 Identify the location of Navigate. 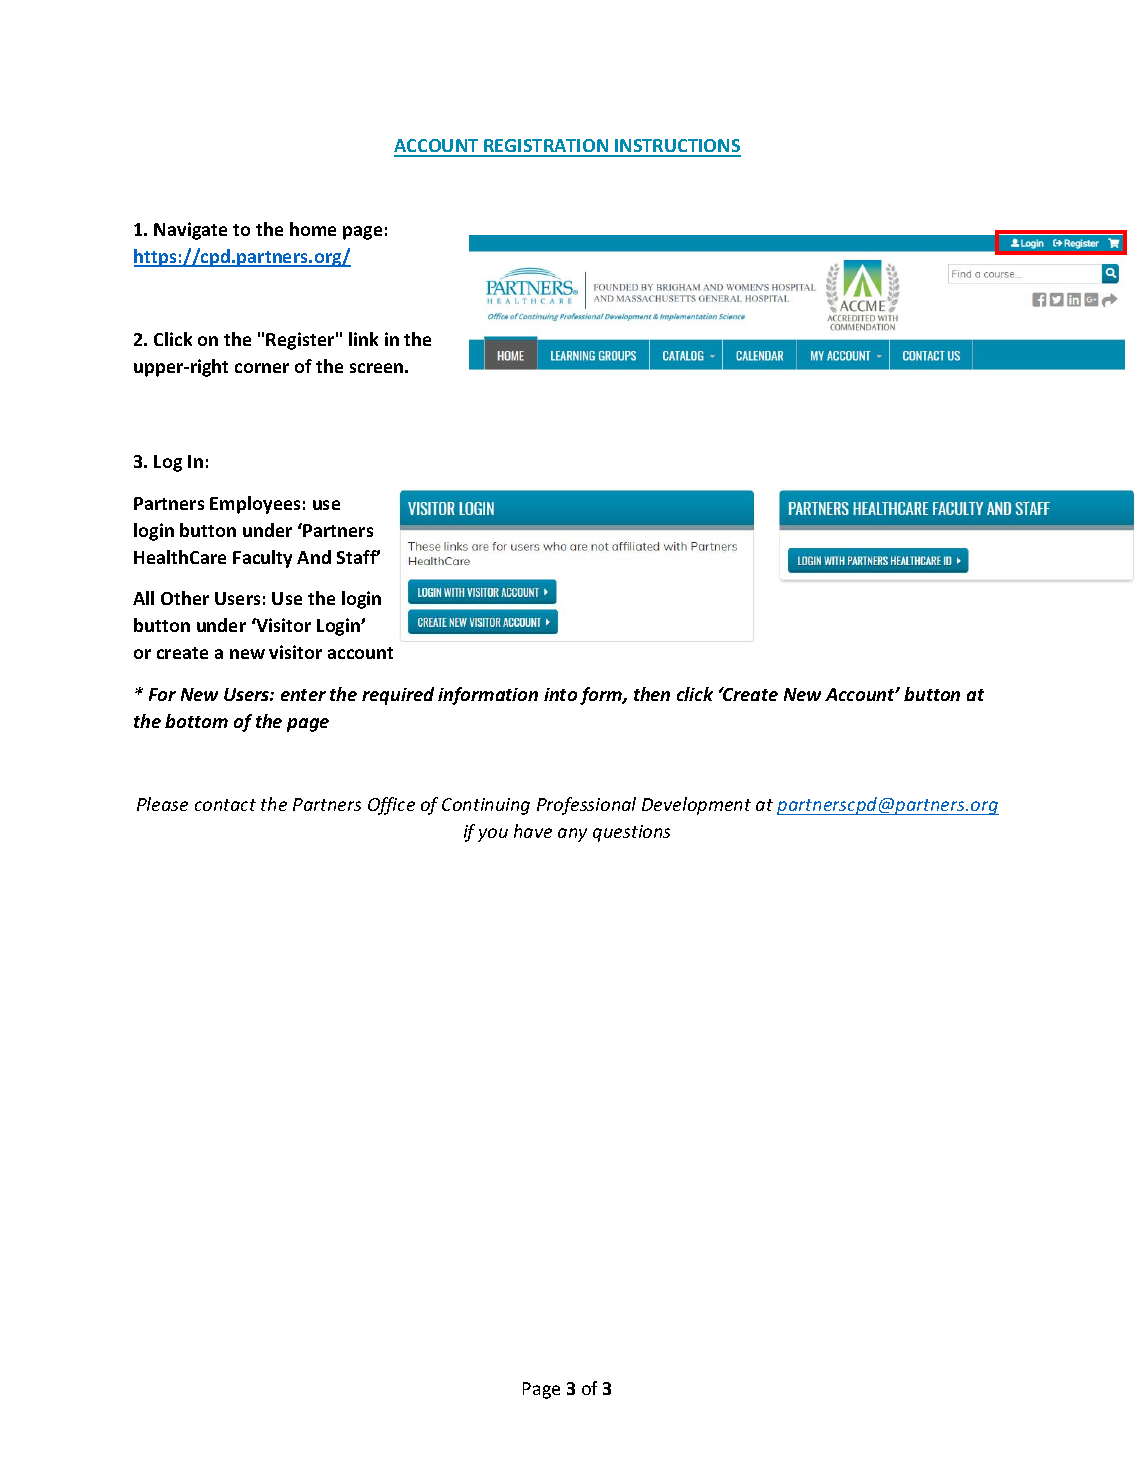
(190, 231).
